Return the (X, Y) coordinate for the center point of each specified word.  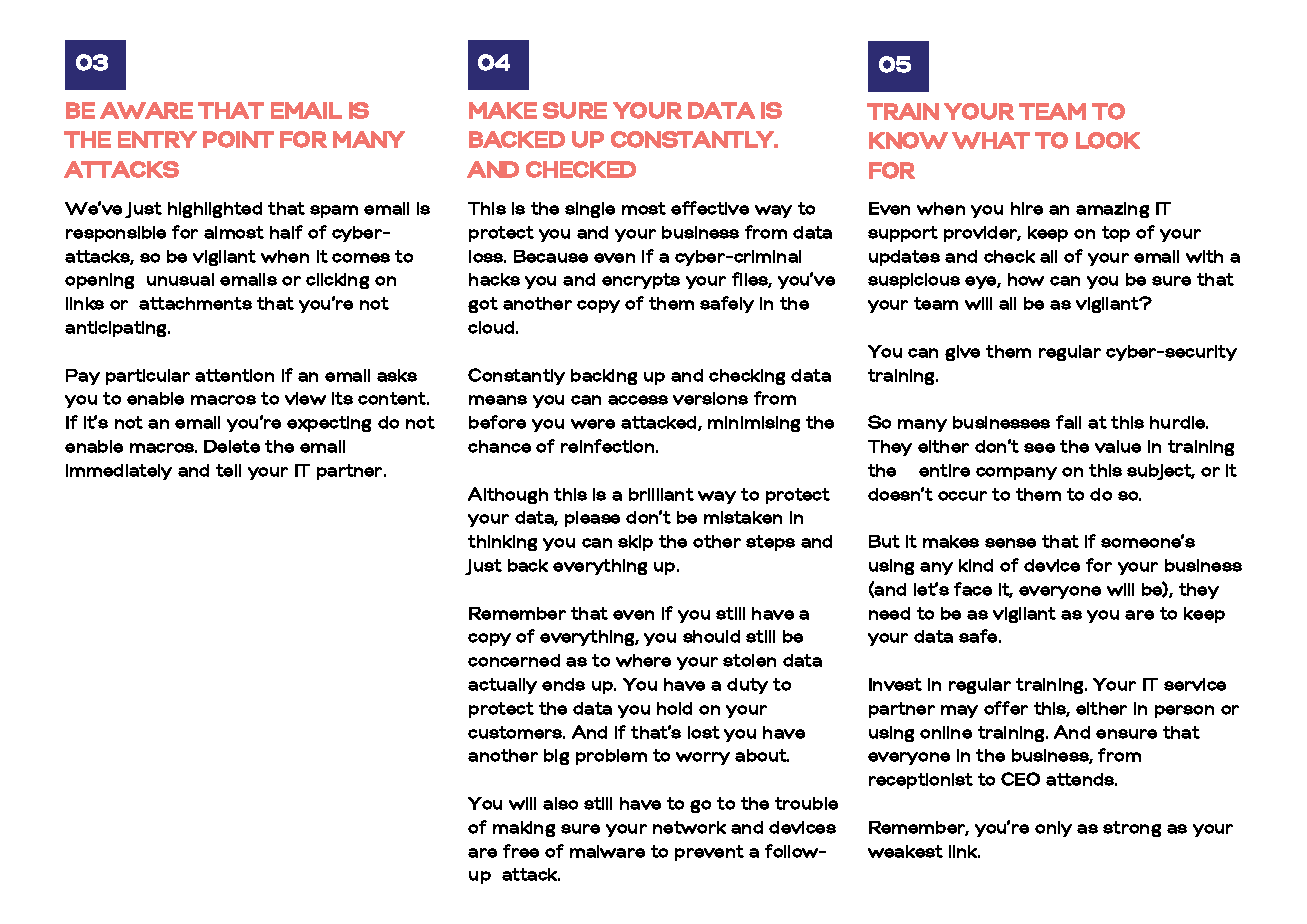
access (638, 400)
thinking (502, 543)
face (973, 589)
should (711, 636)
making (524, 829)
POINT (238, 139)
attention (234, 375)
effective (710, 208)
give (962, 353)
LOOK (1108, 140)
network (689, 827)
